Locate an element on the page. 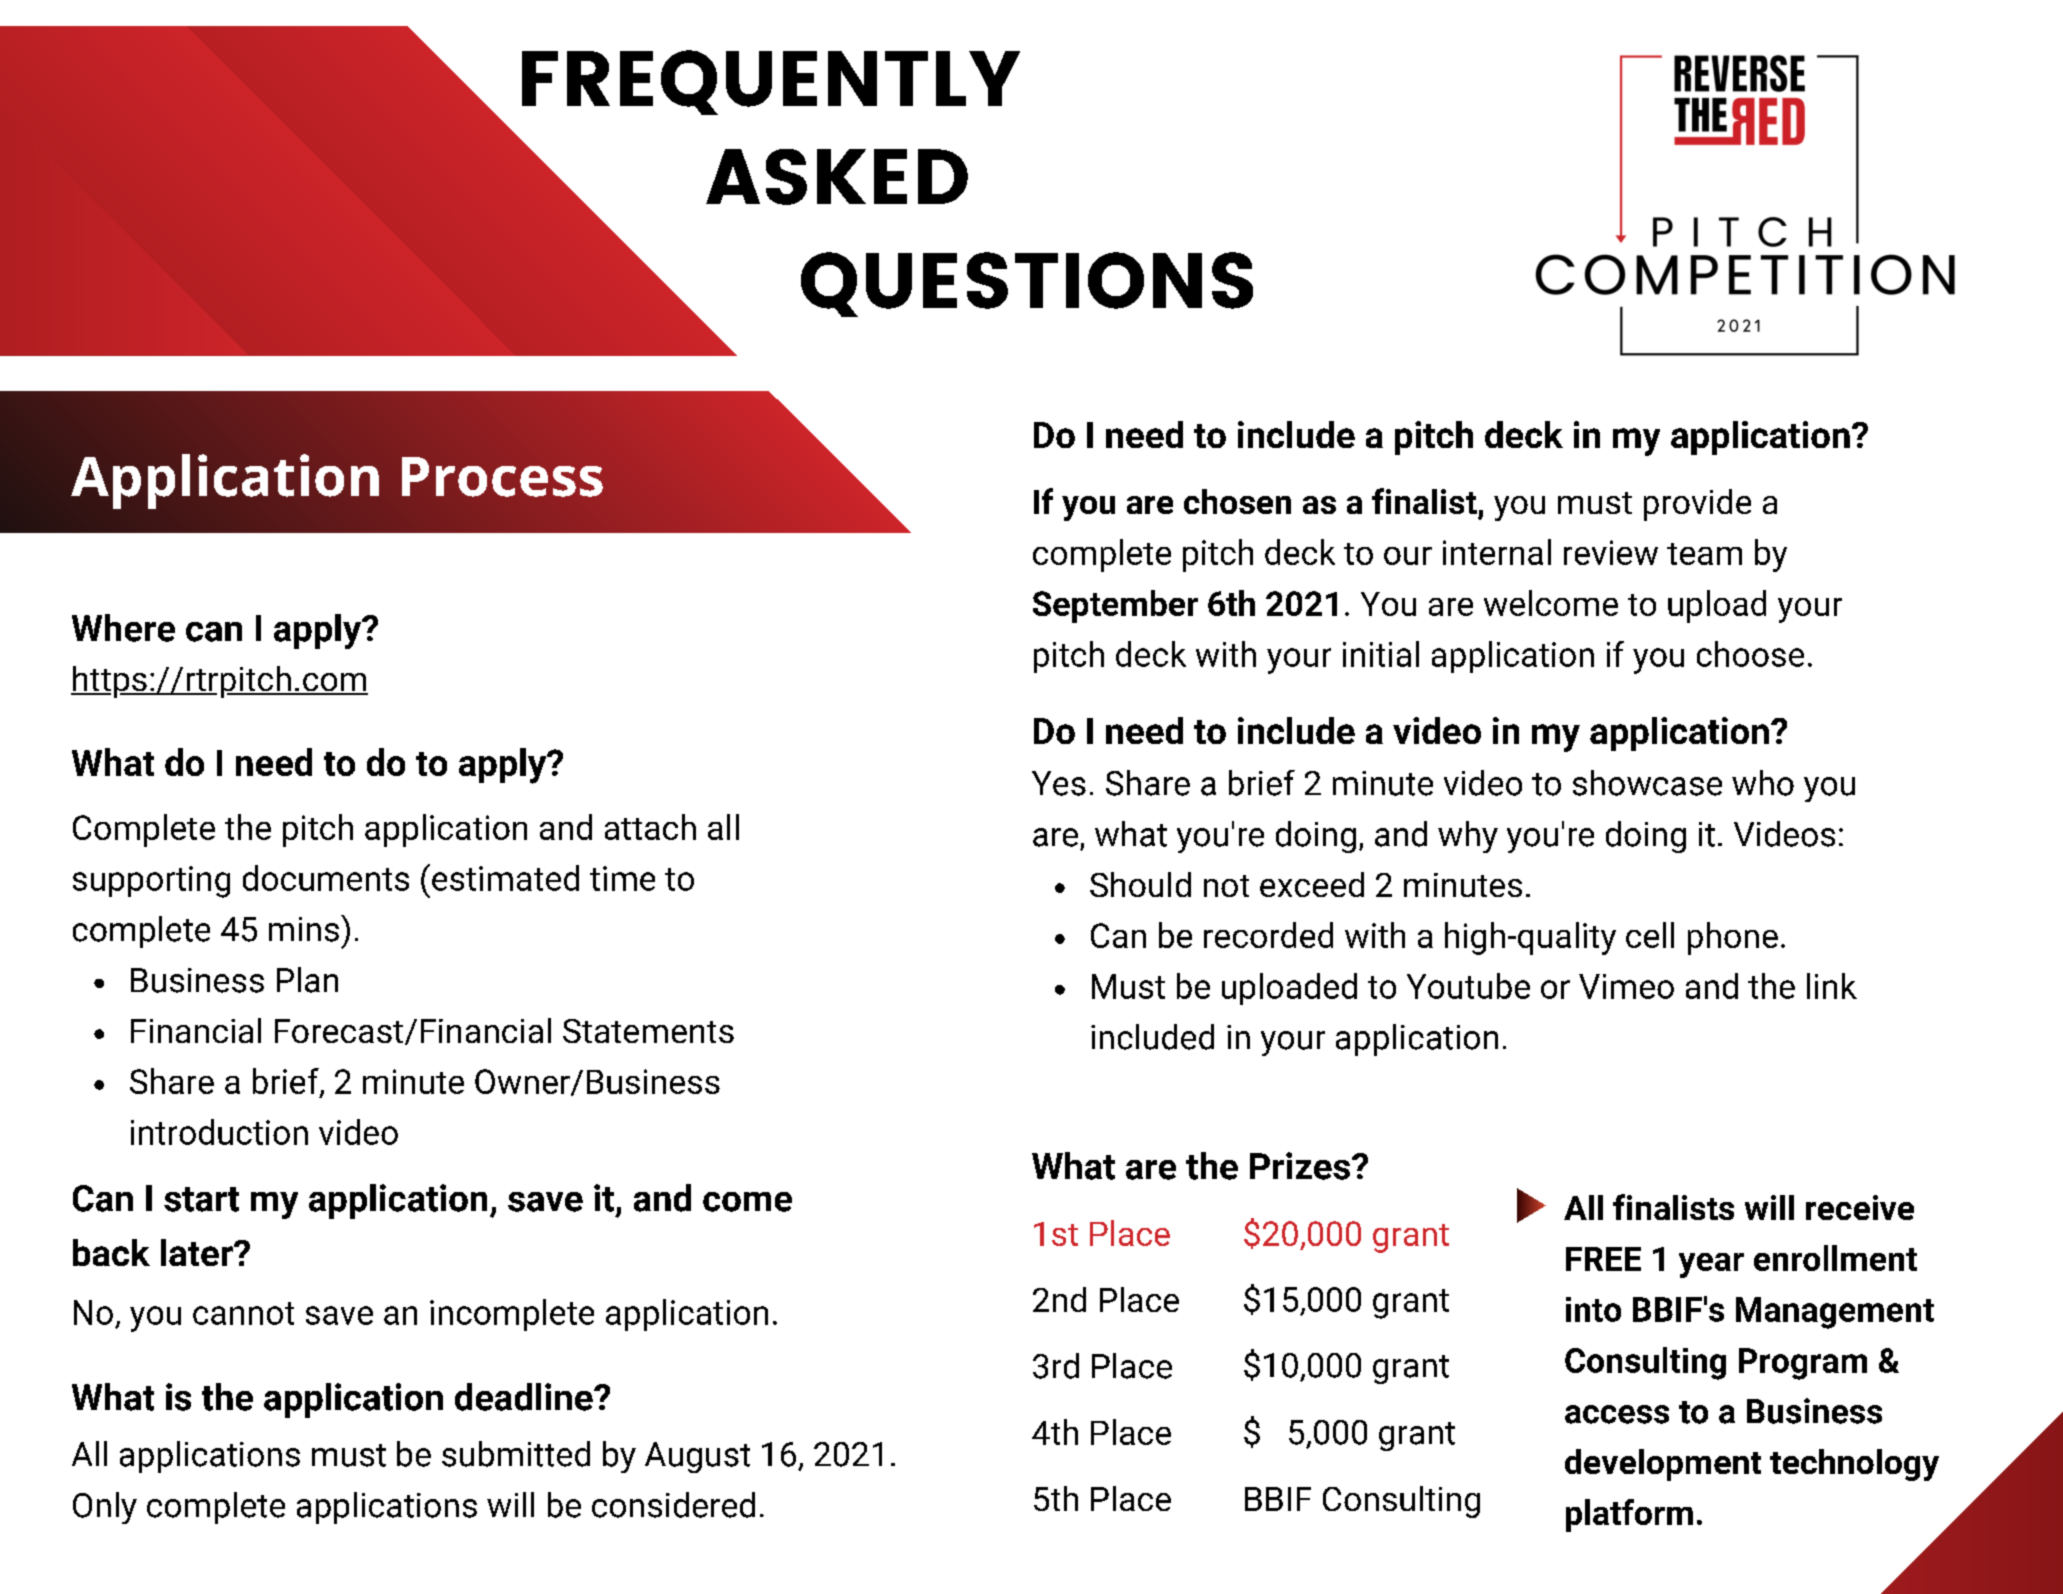 The image size is (2063, 1594). submitted is located at coordinates (516, 1454).
